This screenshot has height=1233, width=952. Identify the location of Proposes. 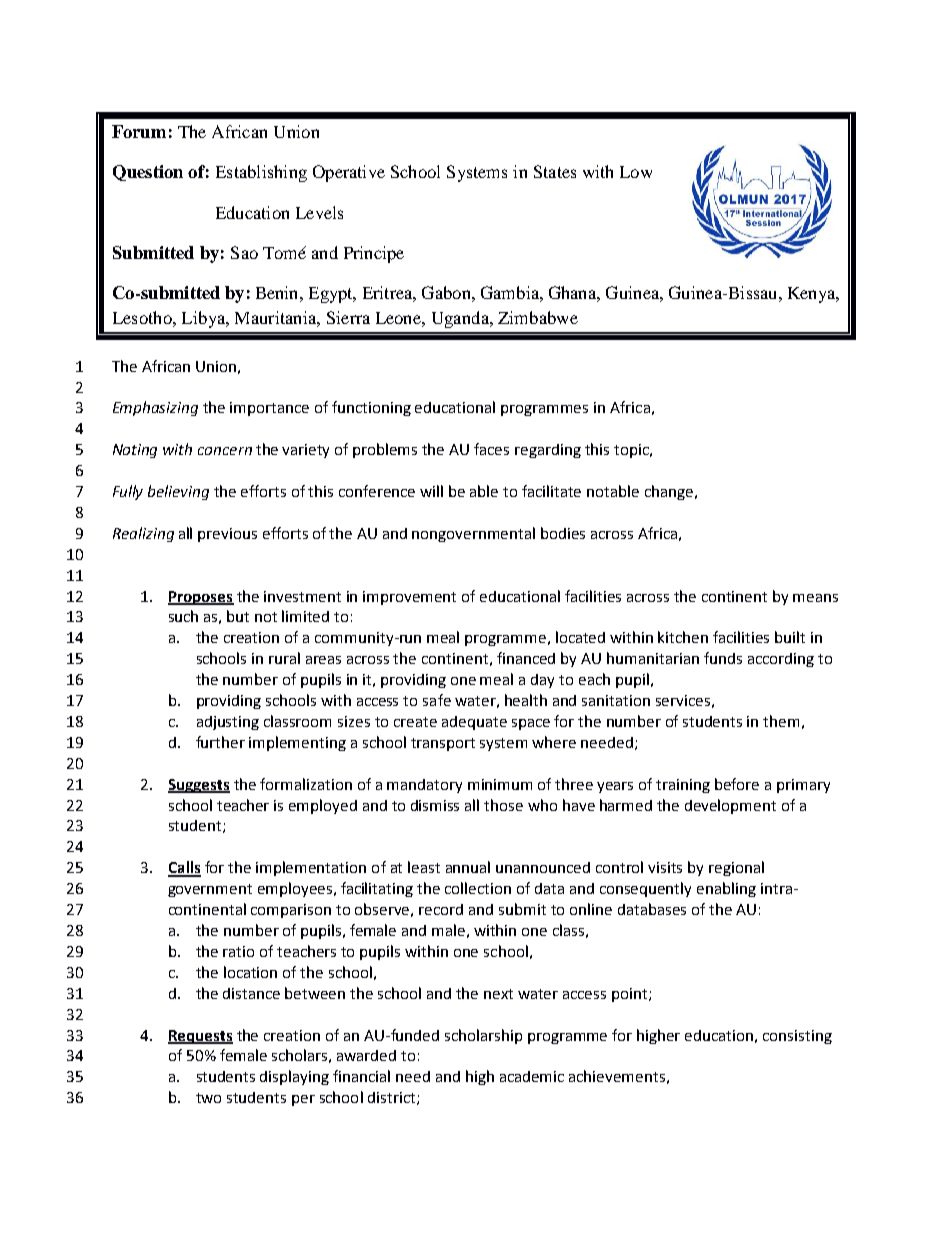
(201, 598).
